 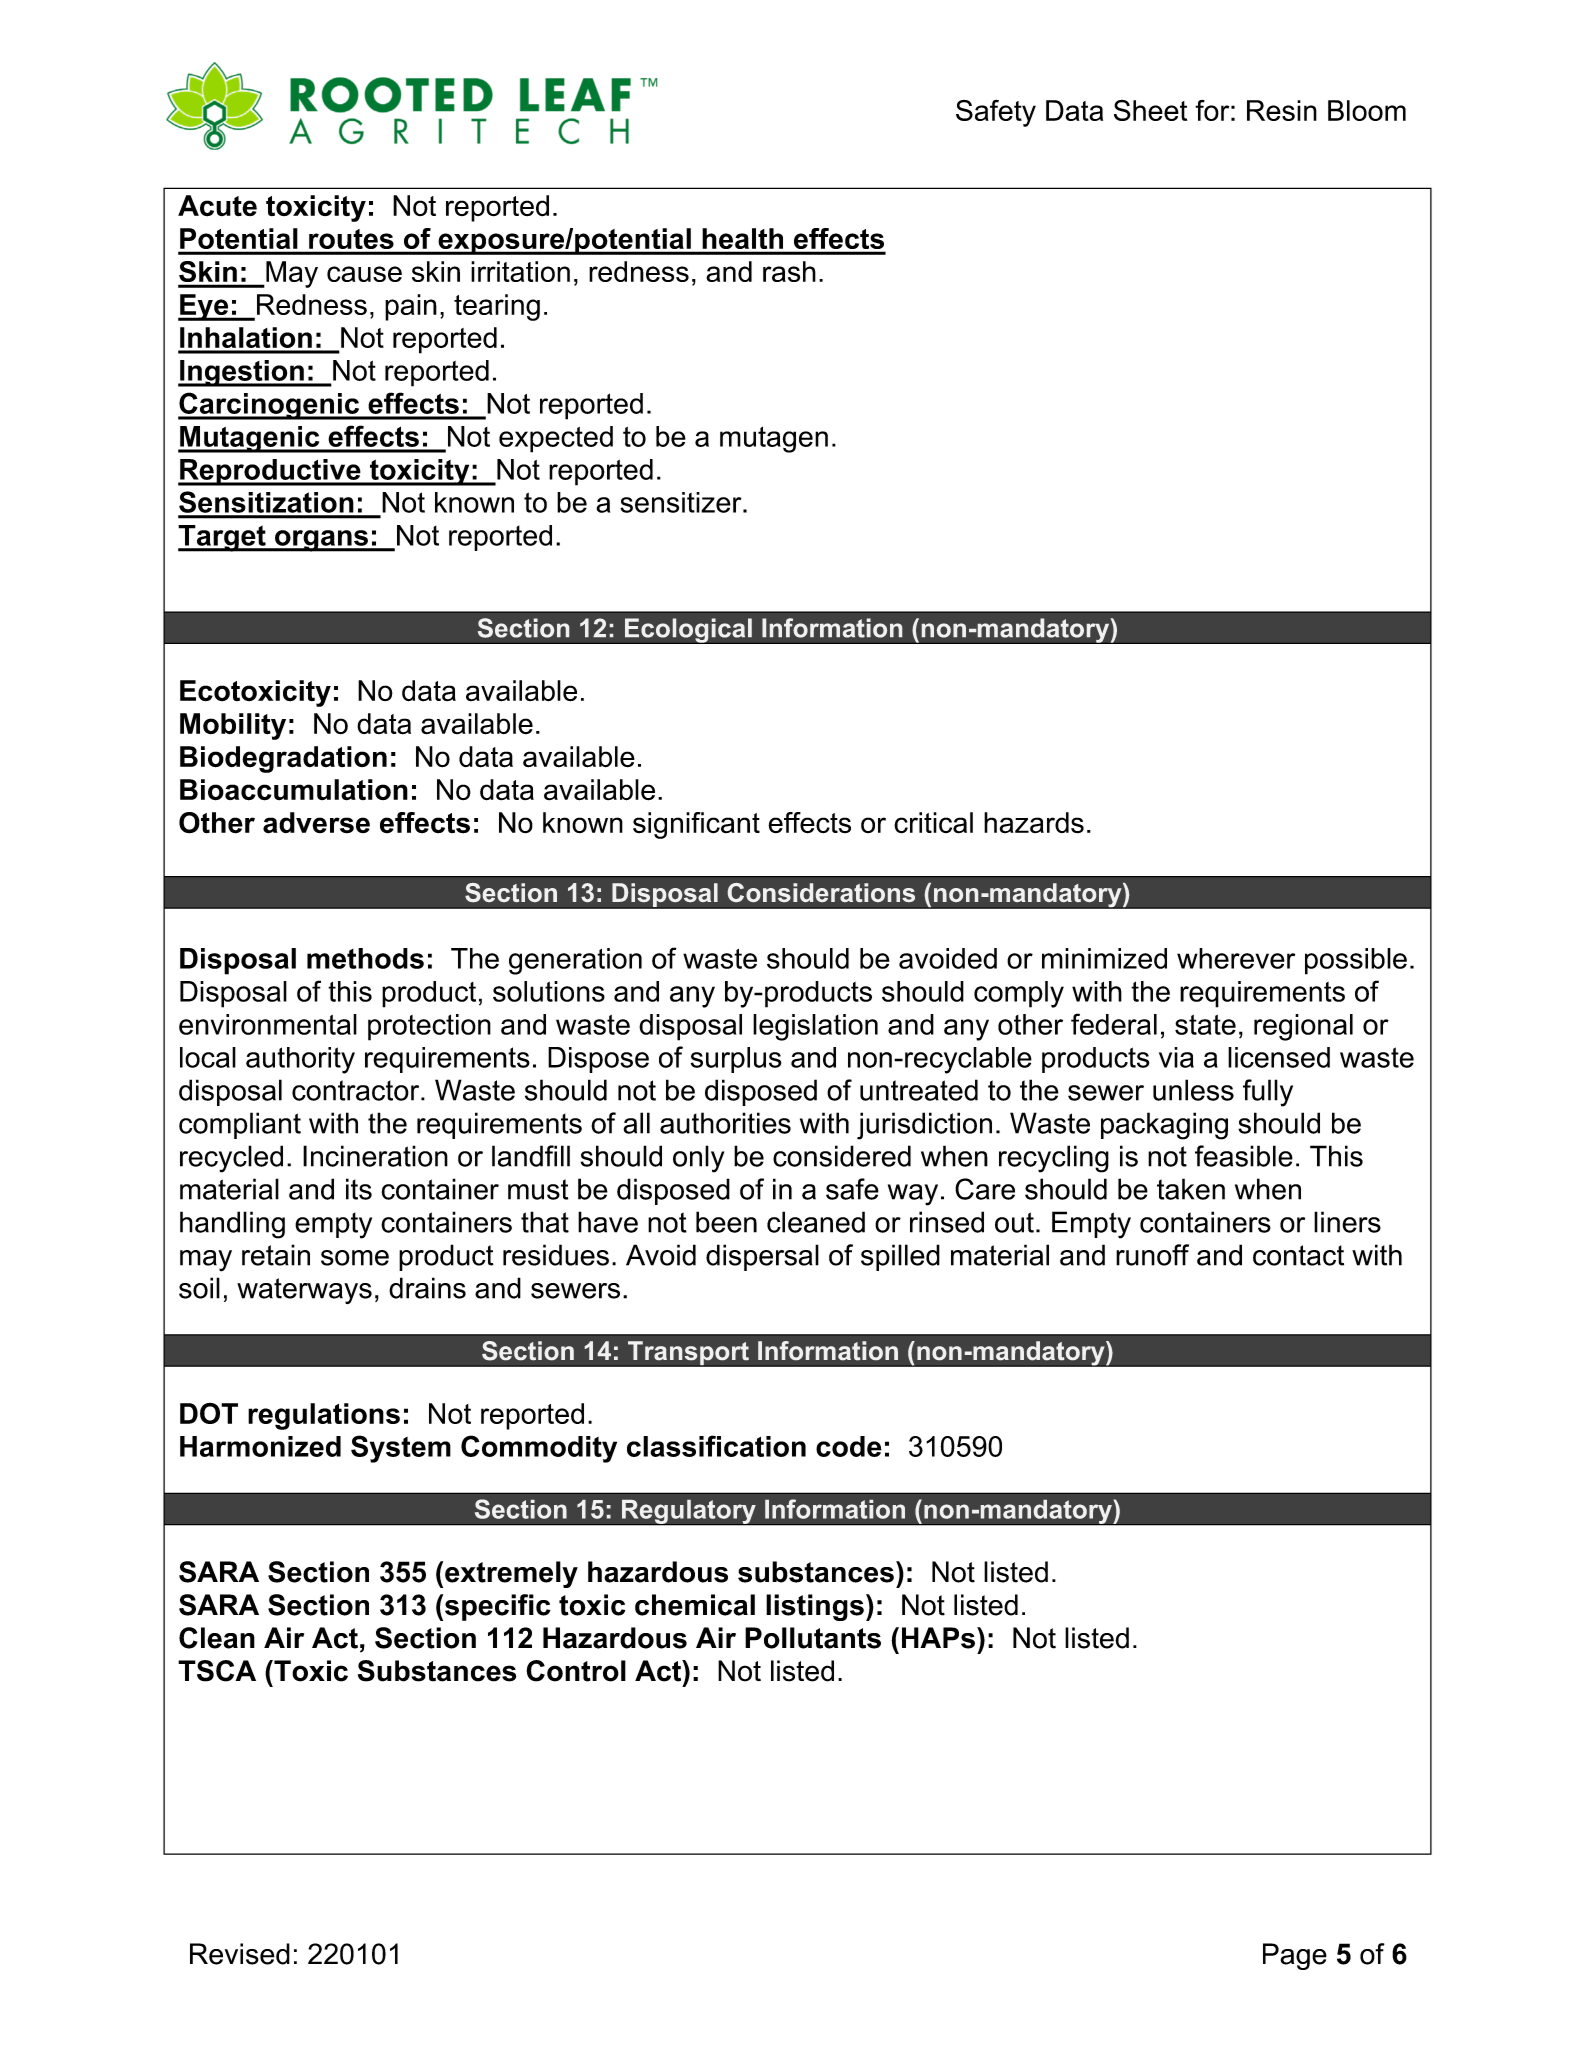 I want to click on Resin, so click(x=1282, y=110).
